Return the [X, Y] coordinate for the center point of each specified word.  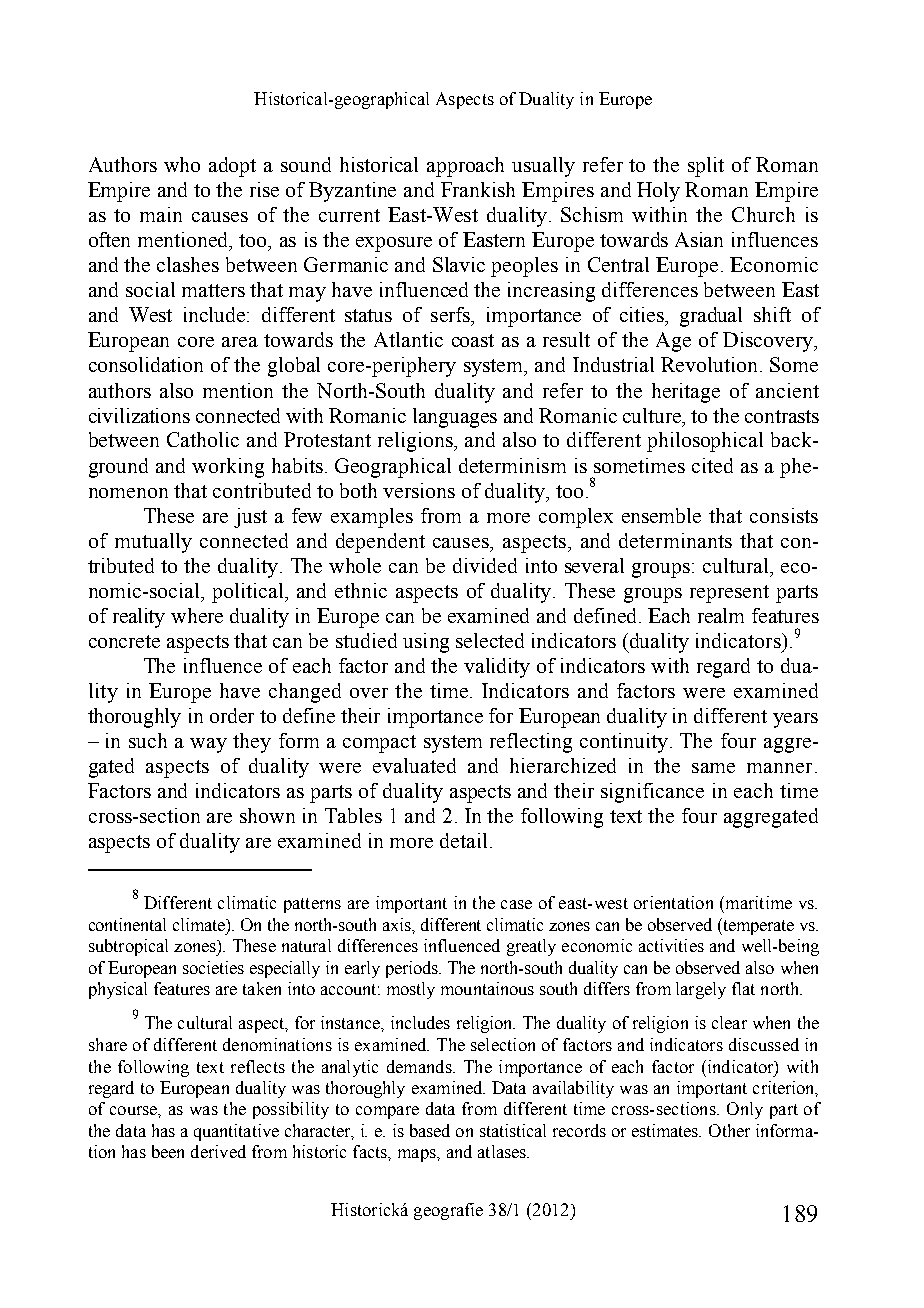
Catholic [203, 439]
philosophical [705, 442]
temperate [757, 926]
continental [127, 924]
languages [455, 418]
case [516, 904]
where [197, 615]
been [168, 1151]
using [426, 643]
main [161, 214]
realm [721, 615]
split [706, 167]
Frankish [478, 189]
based [430, 1130]
